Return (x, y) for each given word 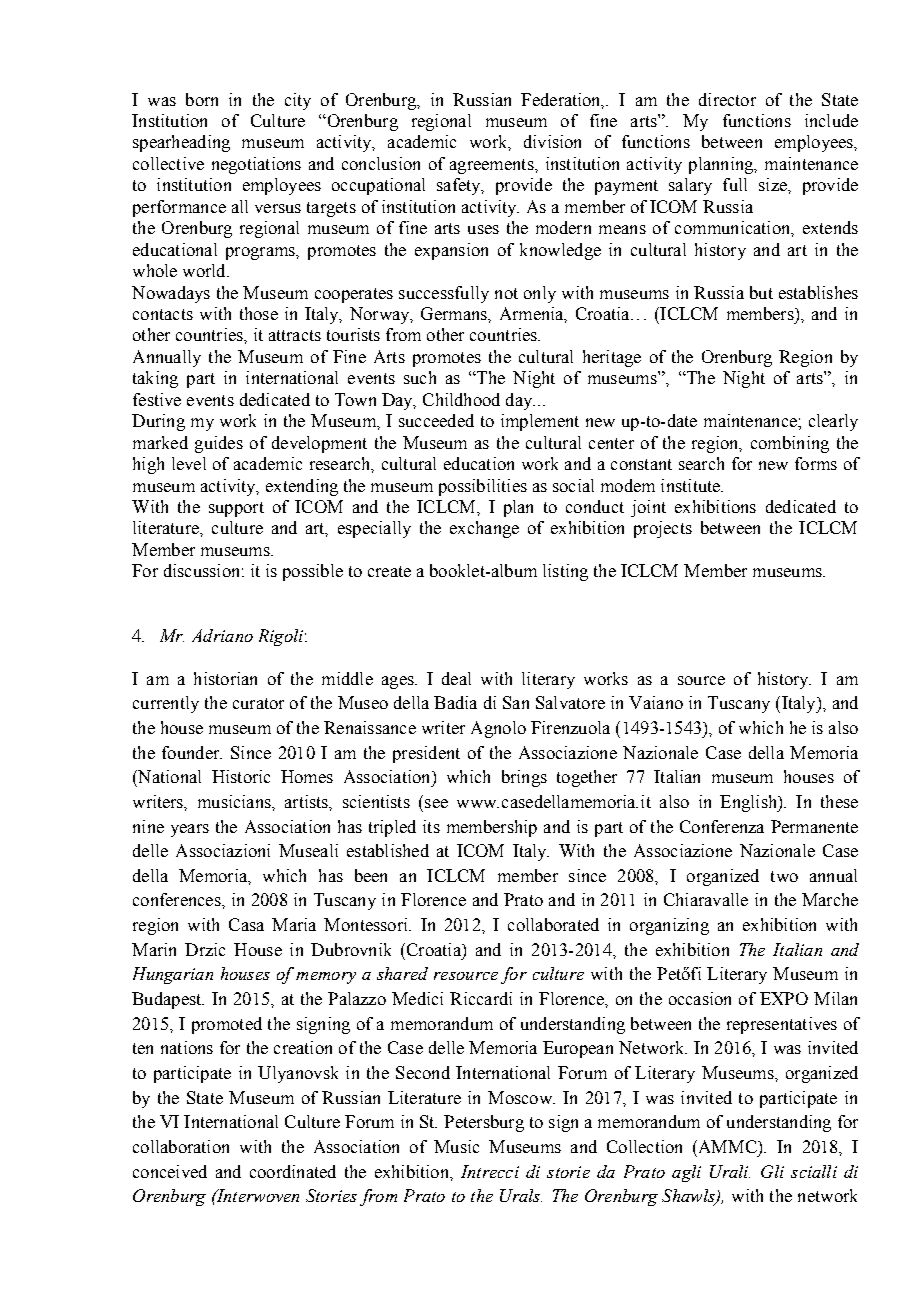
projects (663, 529)
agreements (493, 166)
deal (456, 678)
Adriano (222, 635)
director (727, 99)
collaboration (181, 1146)
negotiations (256, 165)
